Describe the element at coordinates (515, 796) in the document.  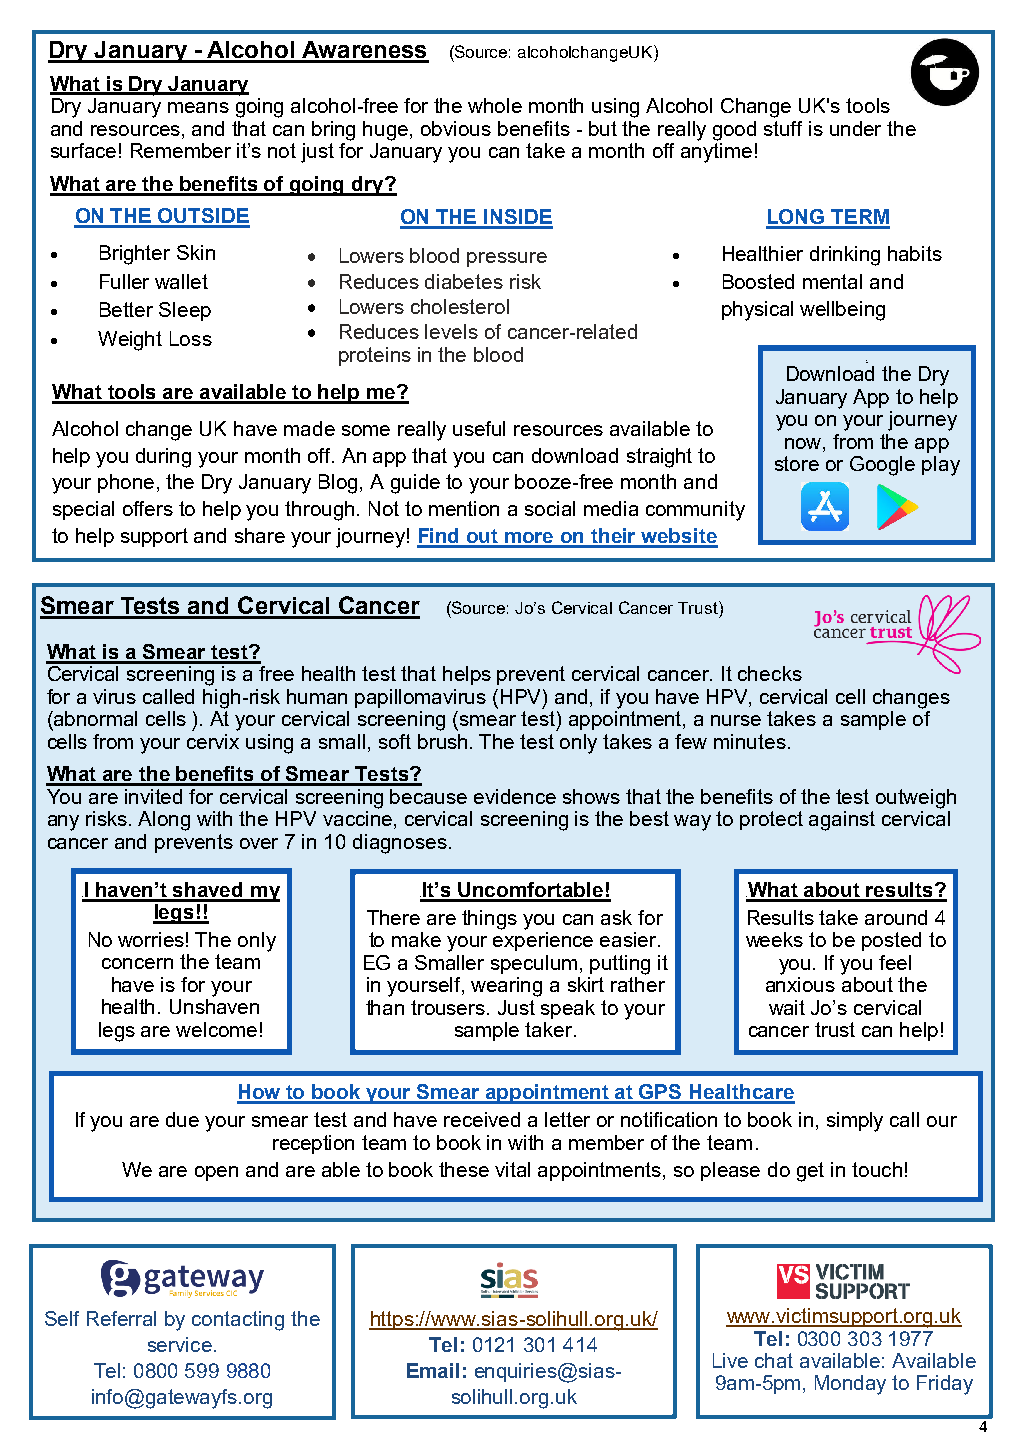
I see `evidence` at that location.
